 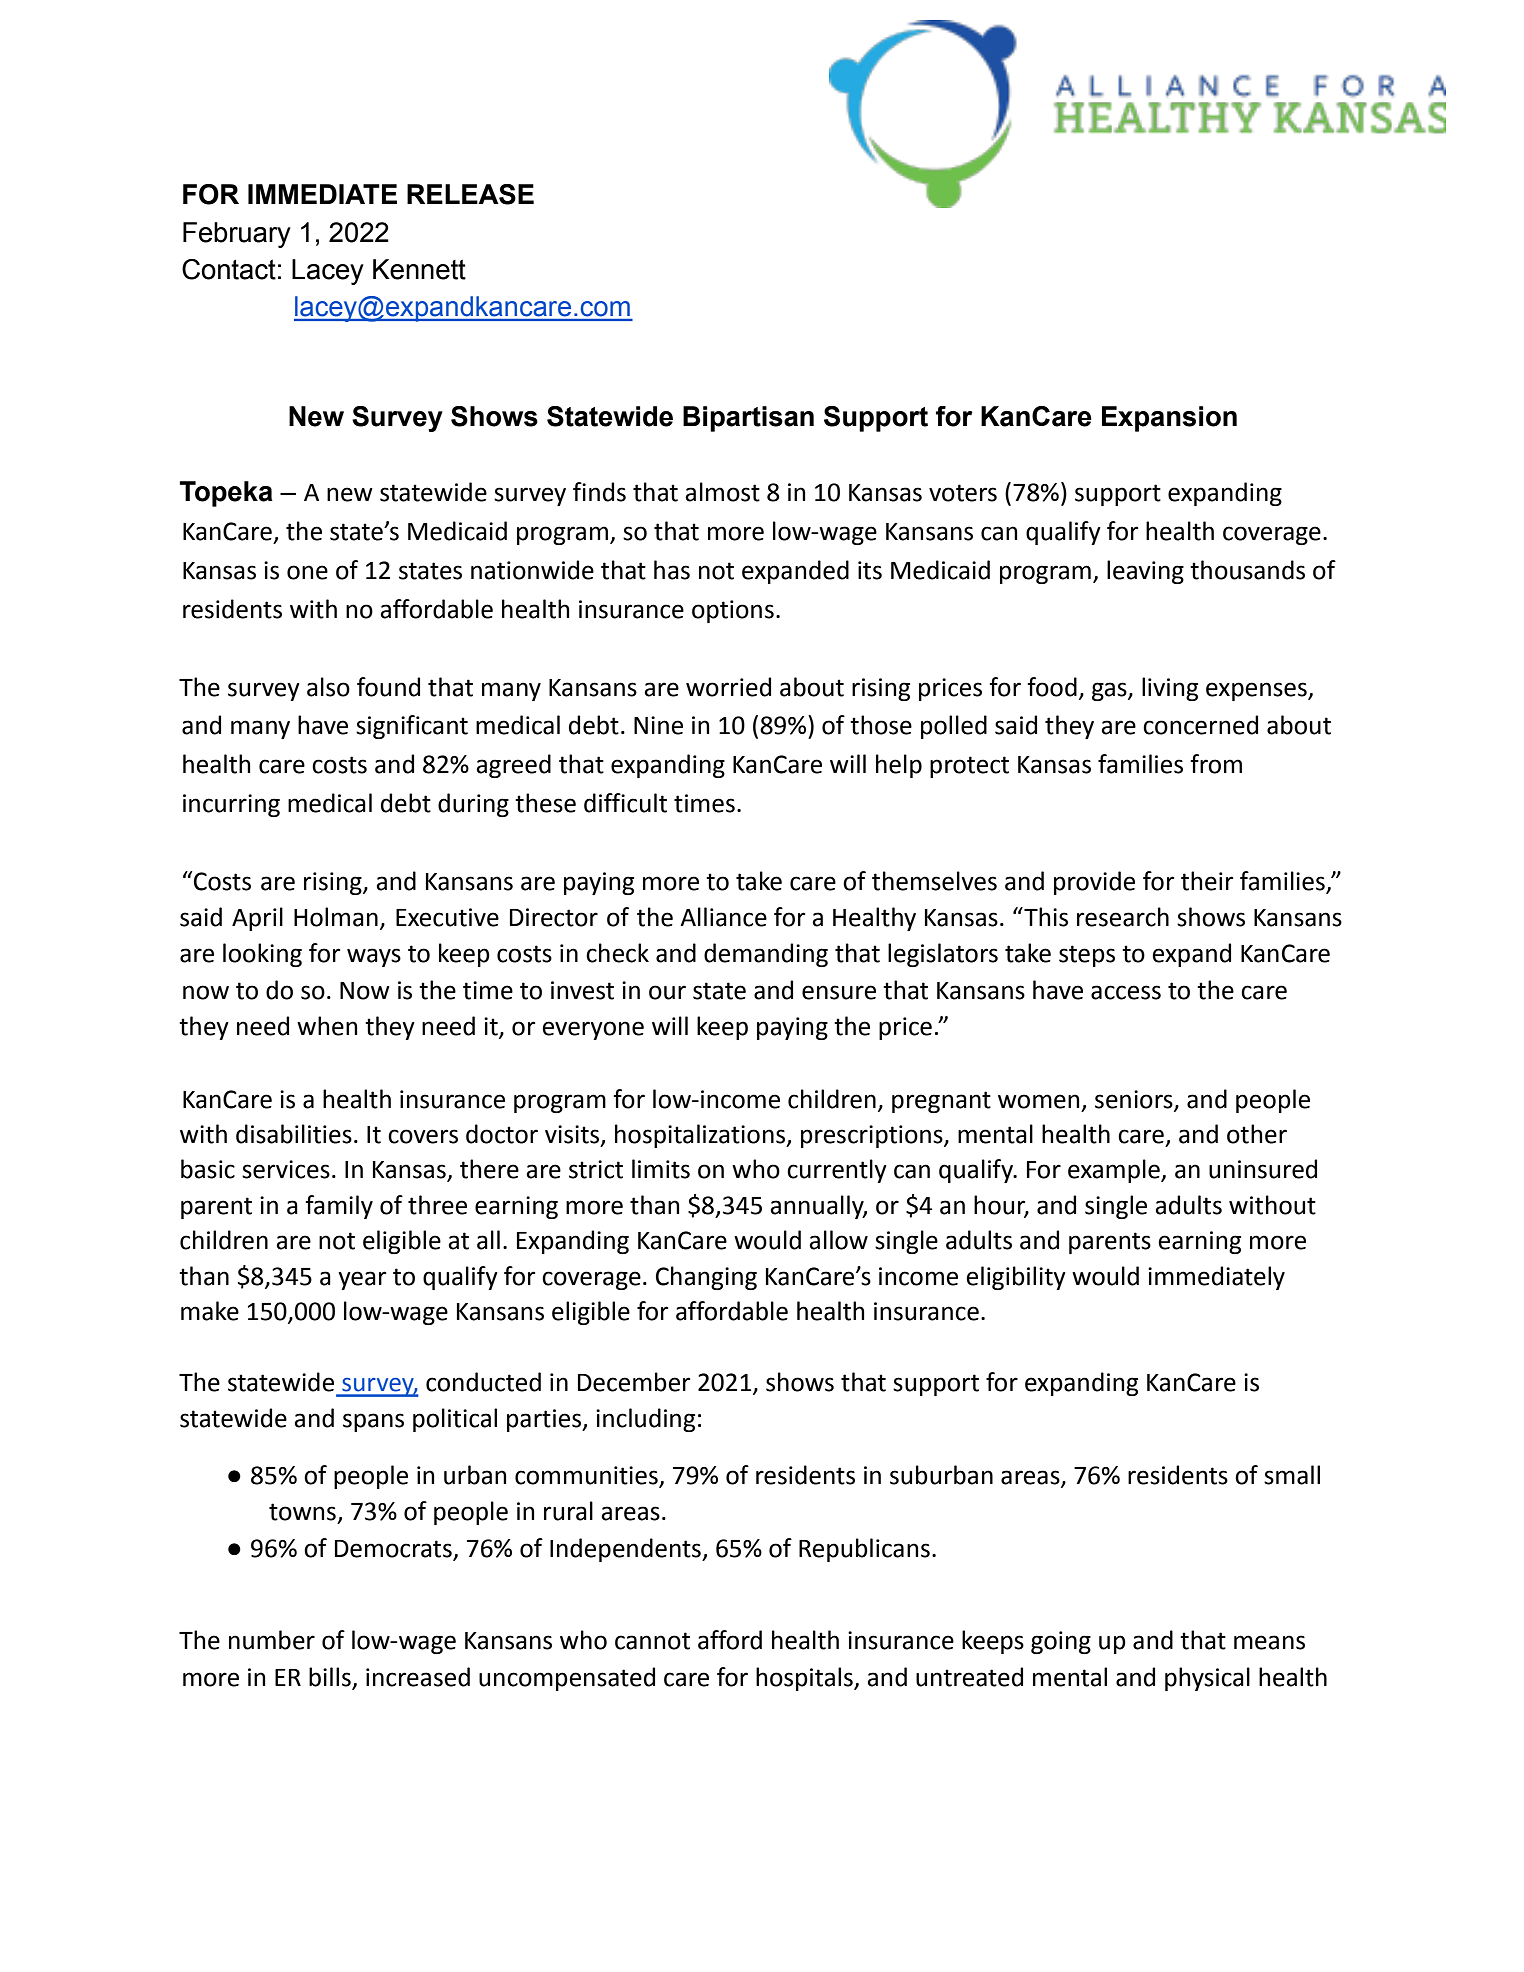 What do you see at coordinates (1169, 419) in the screenshot?
I see `Expansion` at bounding box center [1169, 419].
